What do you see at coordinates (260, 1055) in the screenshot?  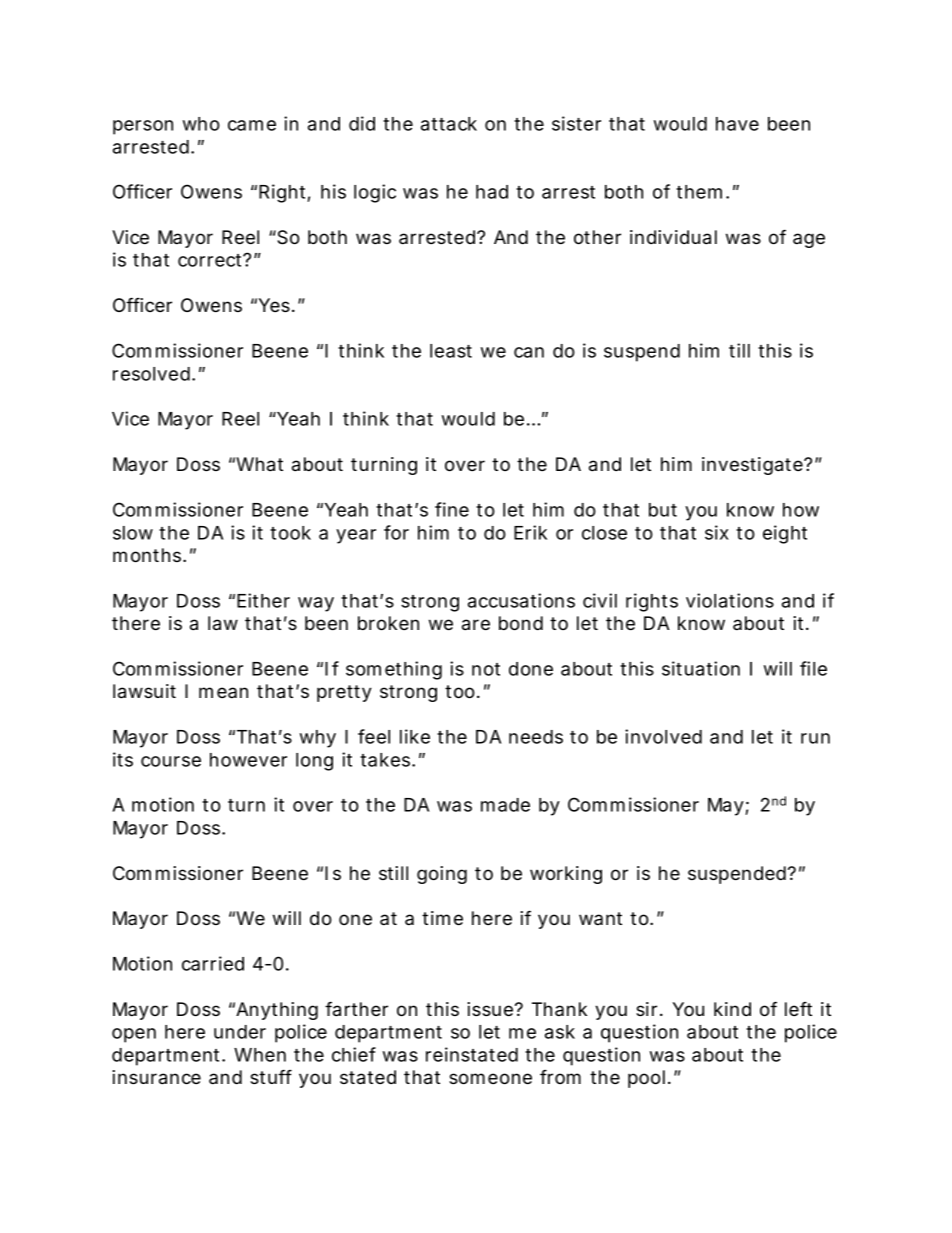 I see `When` at bounding box center [260, 1055].
